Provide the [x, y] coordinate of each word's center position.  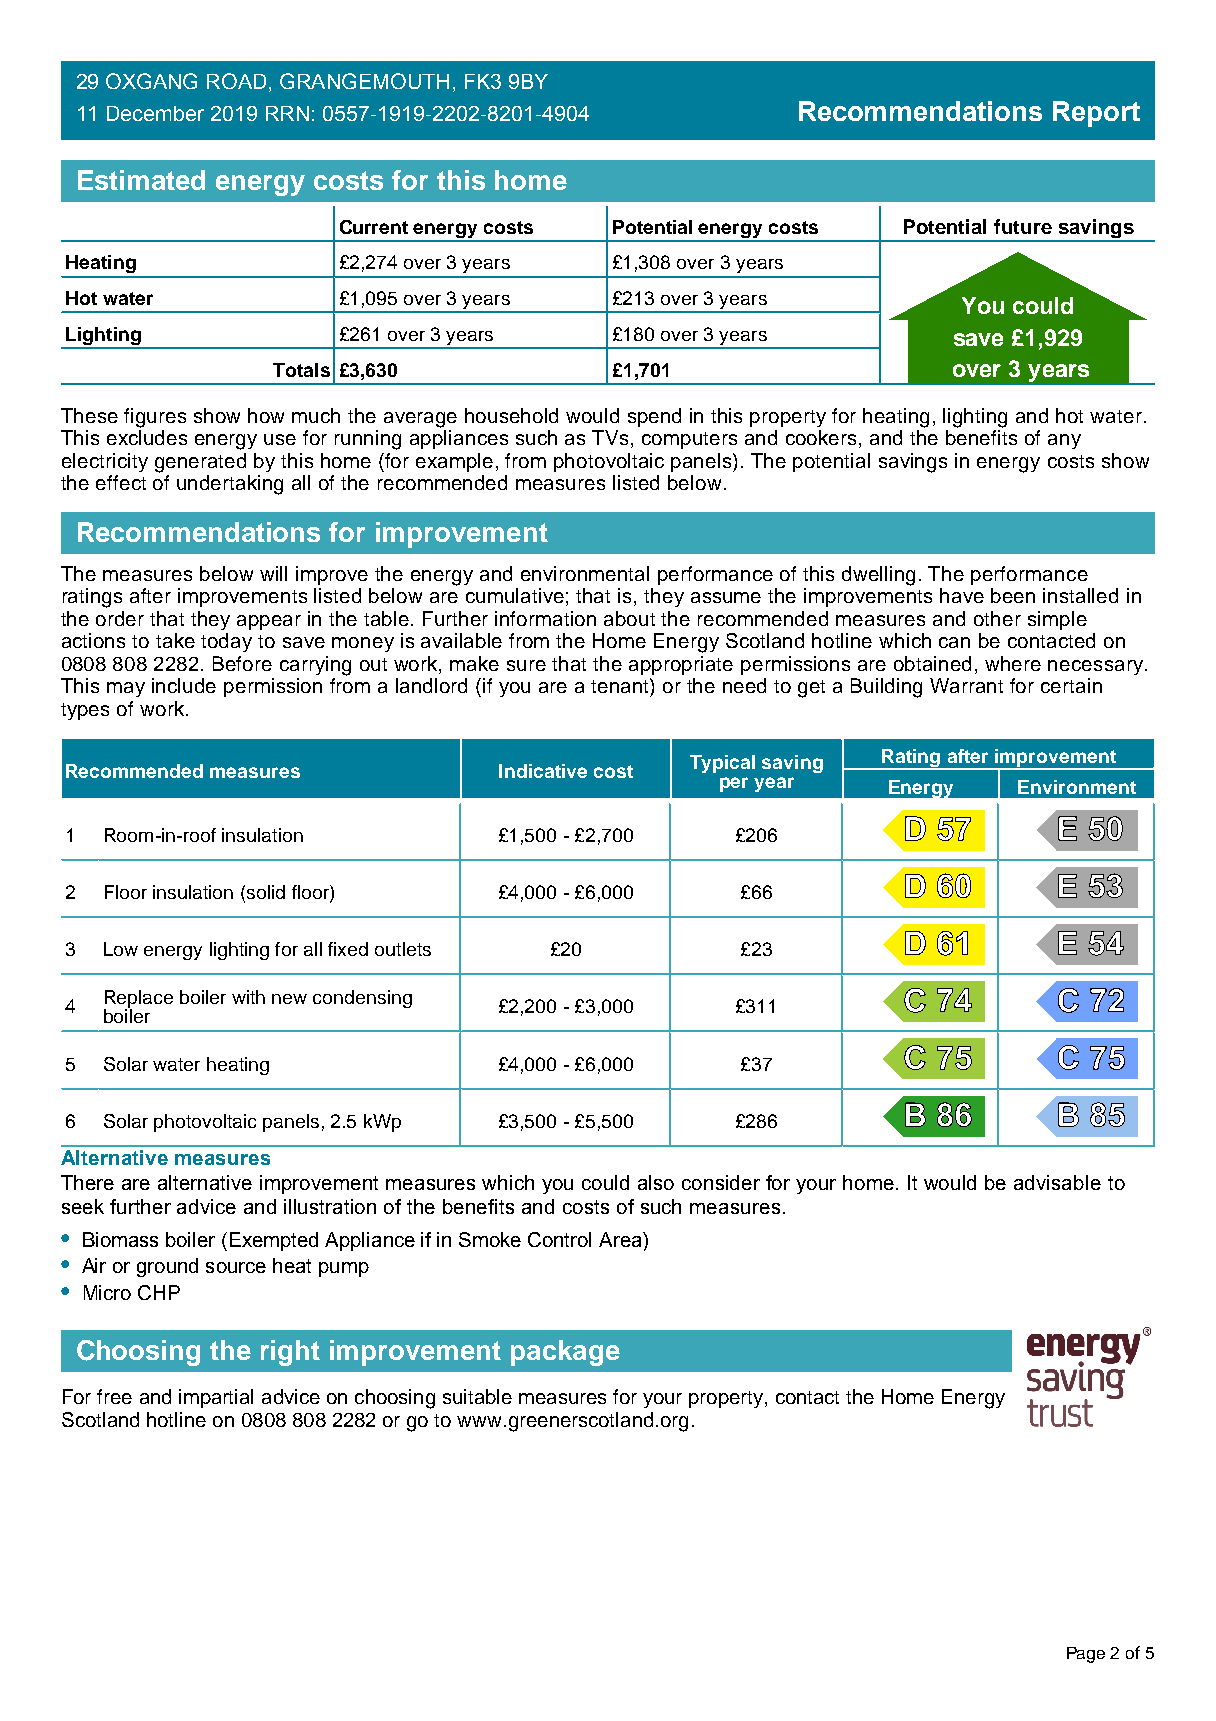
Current [374, 227]
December [155, 113]
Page [1086, 1655]
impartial [216, 1398]
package [565, 1353]
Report [1096, 114]
